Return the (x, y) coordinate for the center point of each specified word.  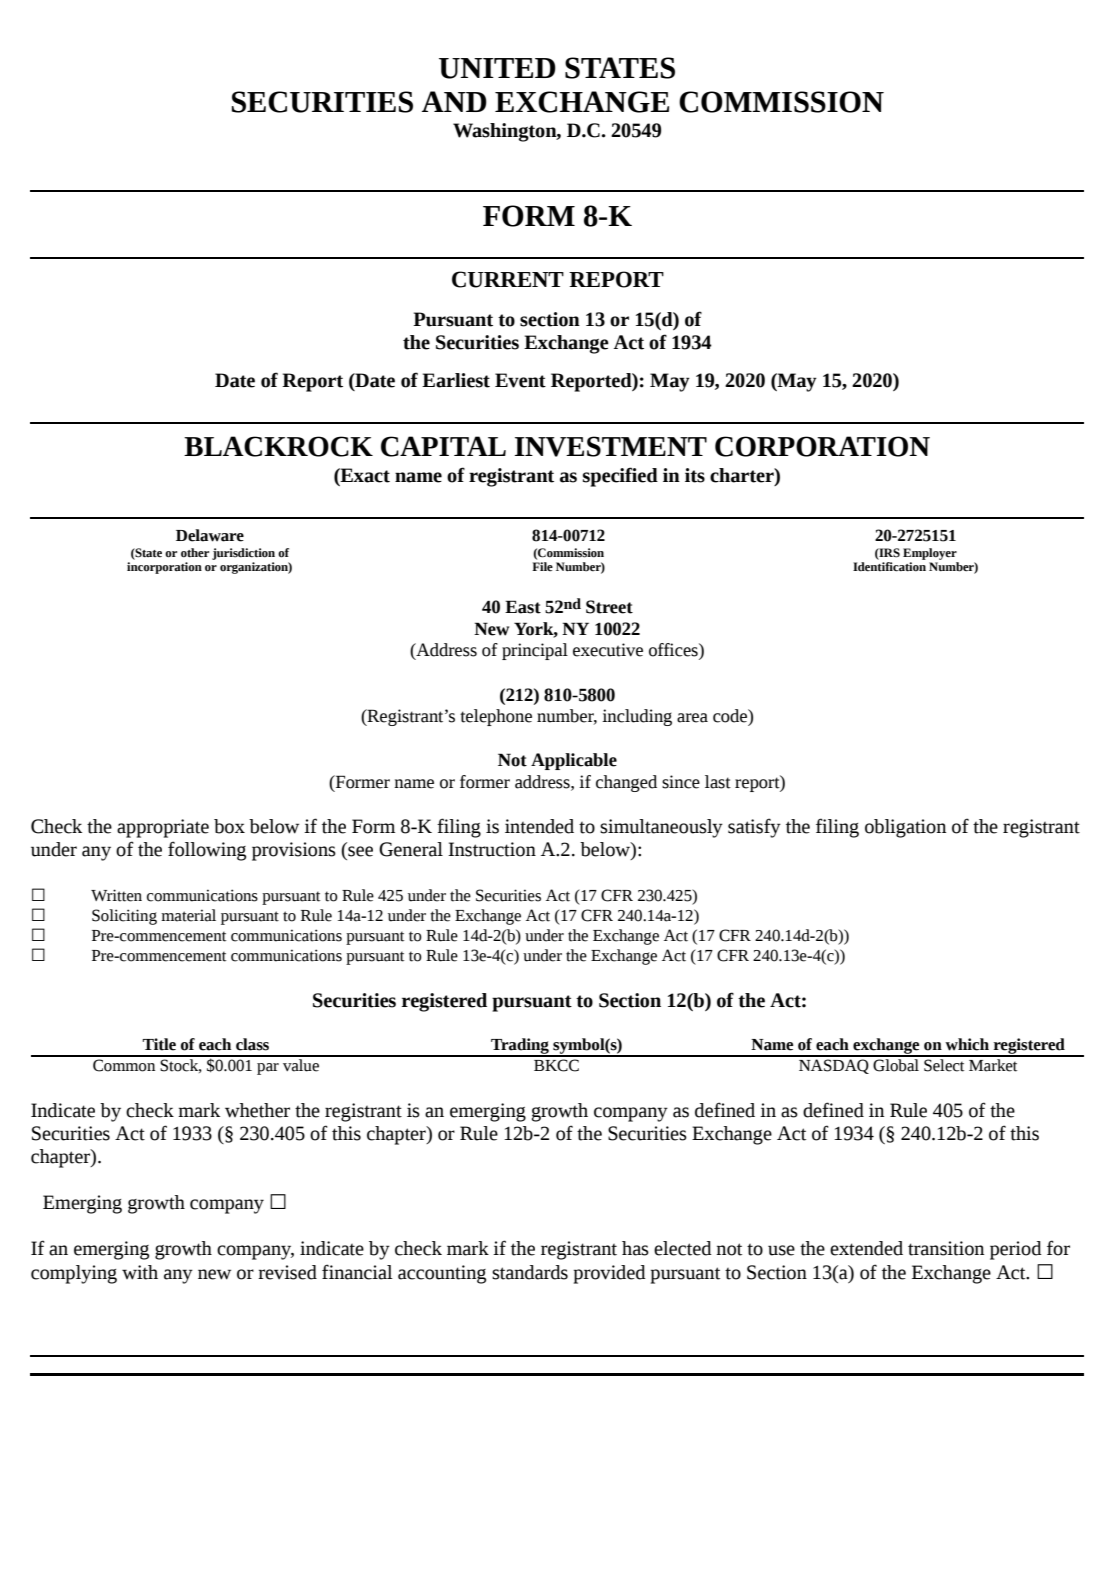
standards (530, 1272)
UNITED (497, 68)
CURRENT (508, 279)
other (195, 553)
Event (520, 380)
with (140, 1272)
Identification (889, 567)
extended (866, 1248)
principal (535, 651)
